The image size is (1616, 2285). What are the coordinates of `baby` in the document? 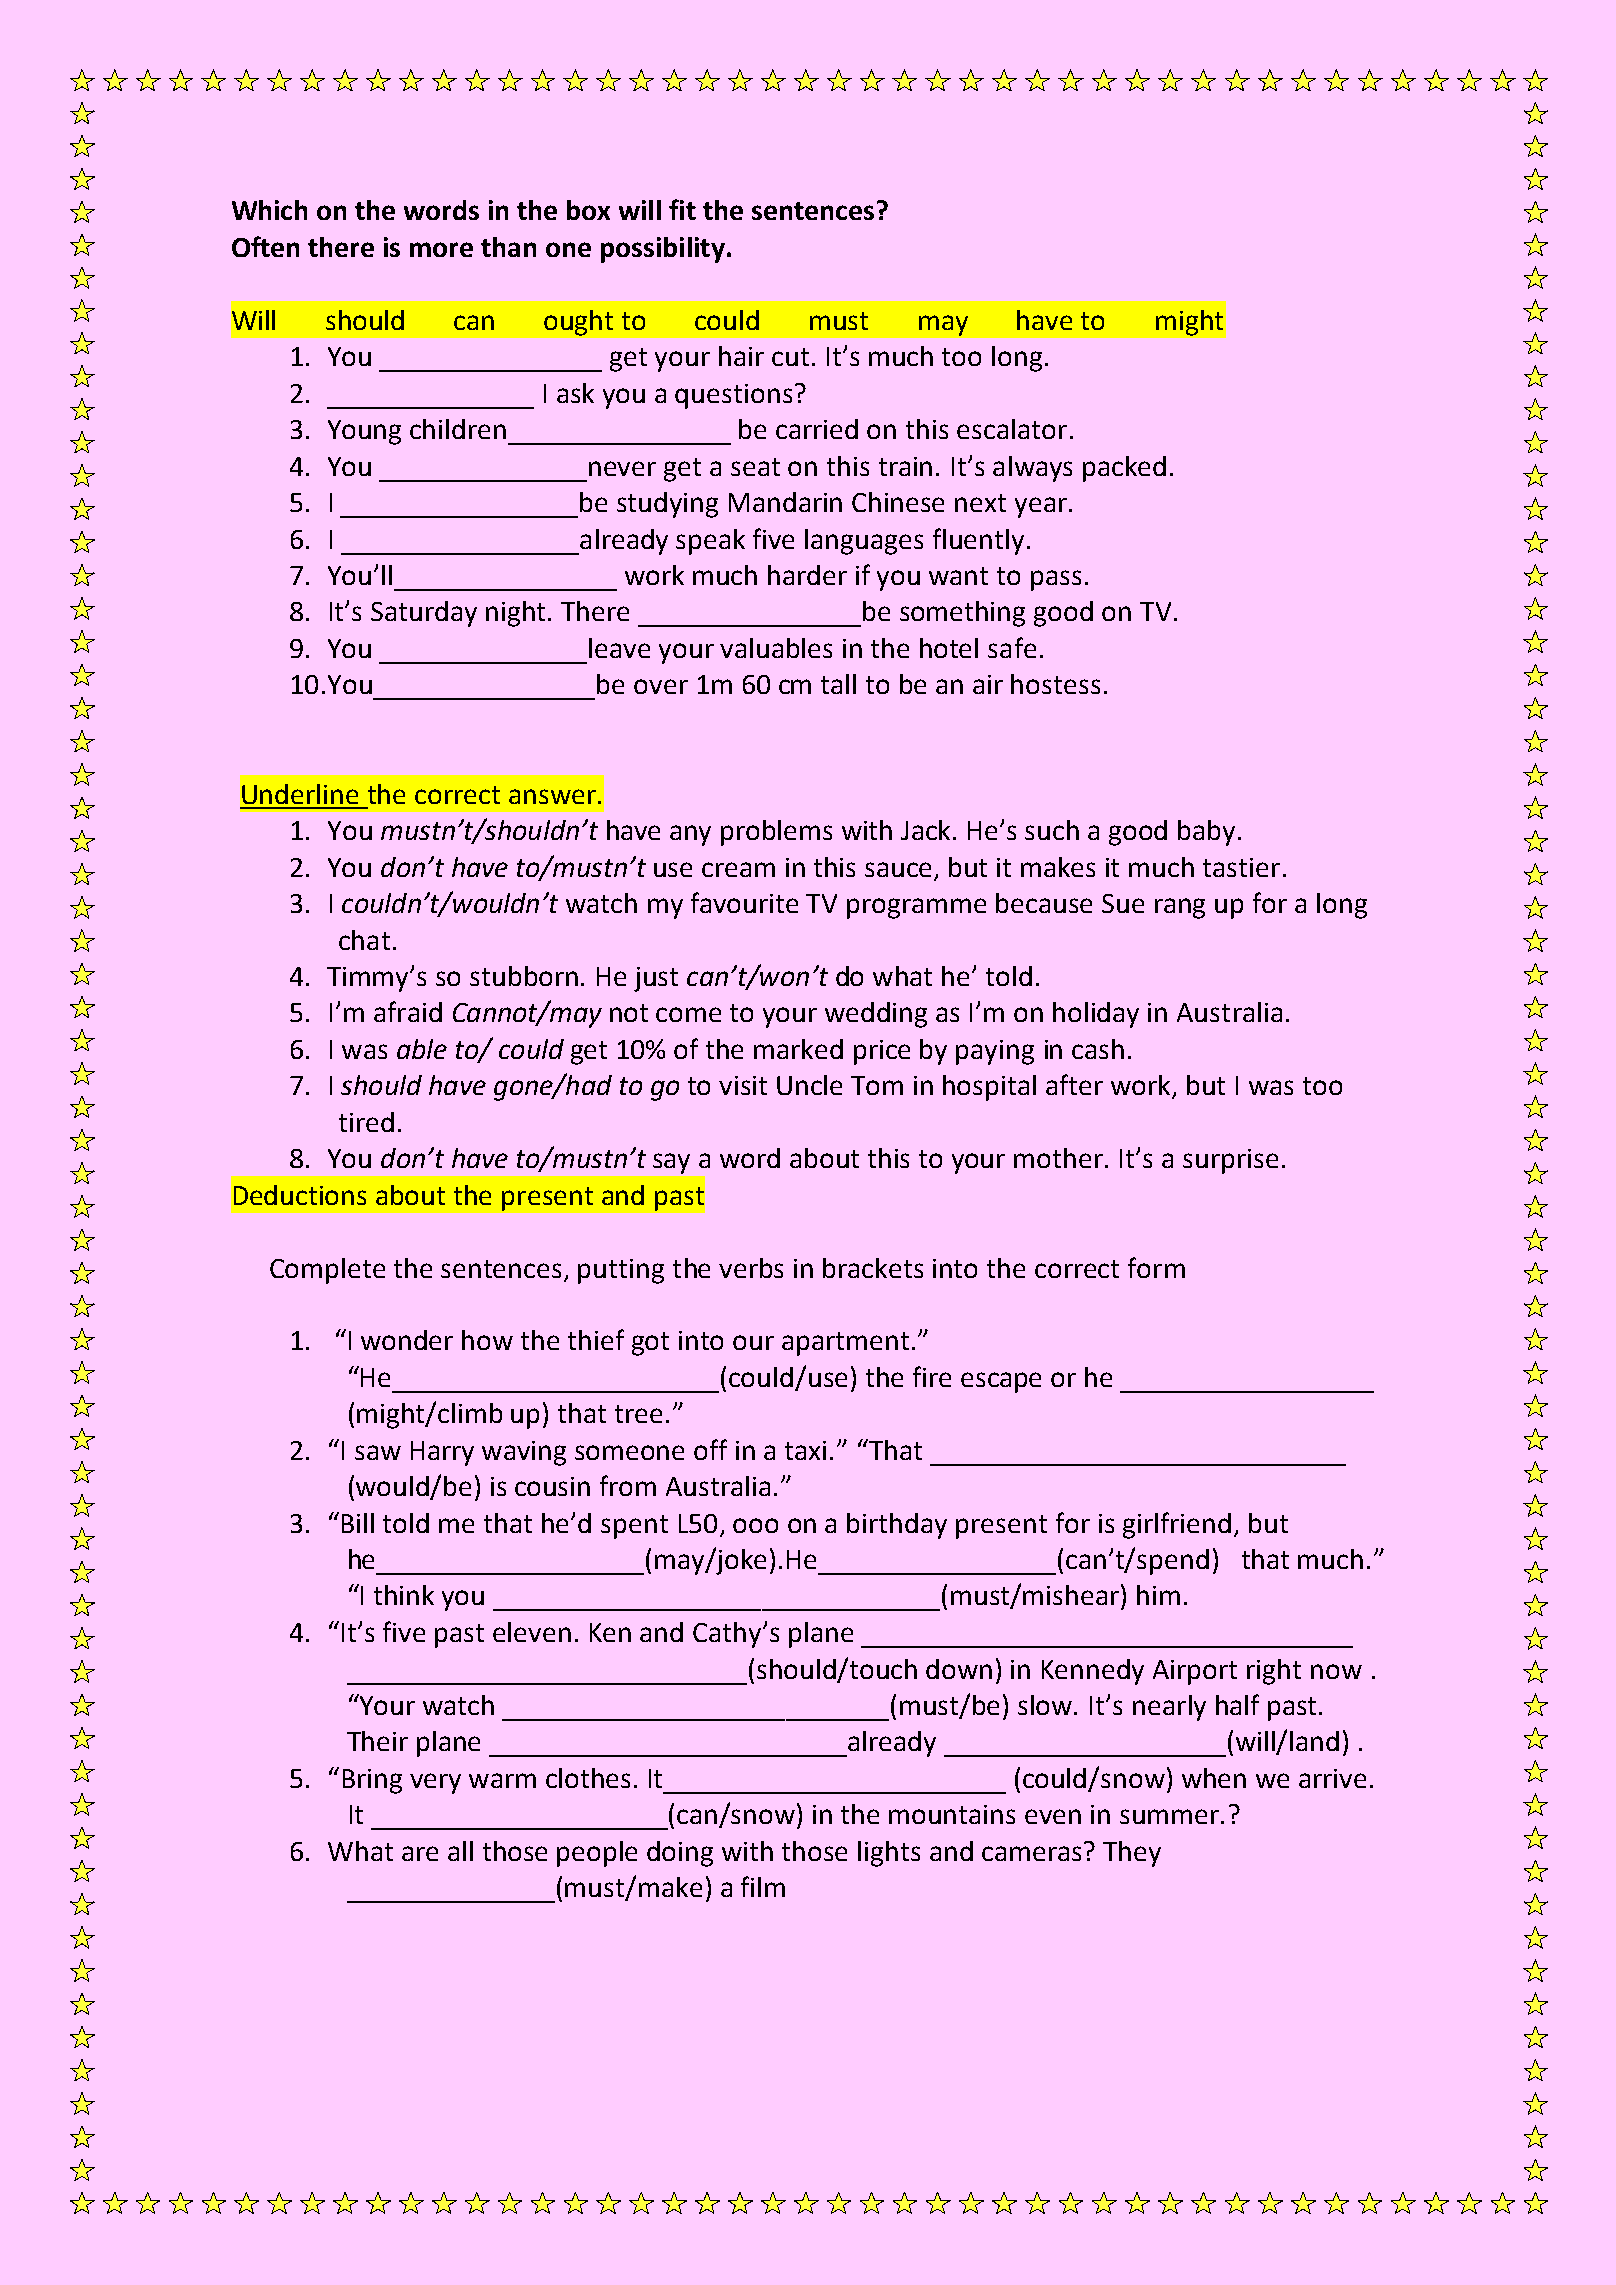 It's located at (1206, 833).
